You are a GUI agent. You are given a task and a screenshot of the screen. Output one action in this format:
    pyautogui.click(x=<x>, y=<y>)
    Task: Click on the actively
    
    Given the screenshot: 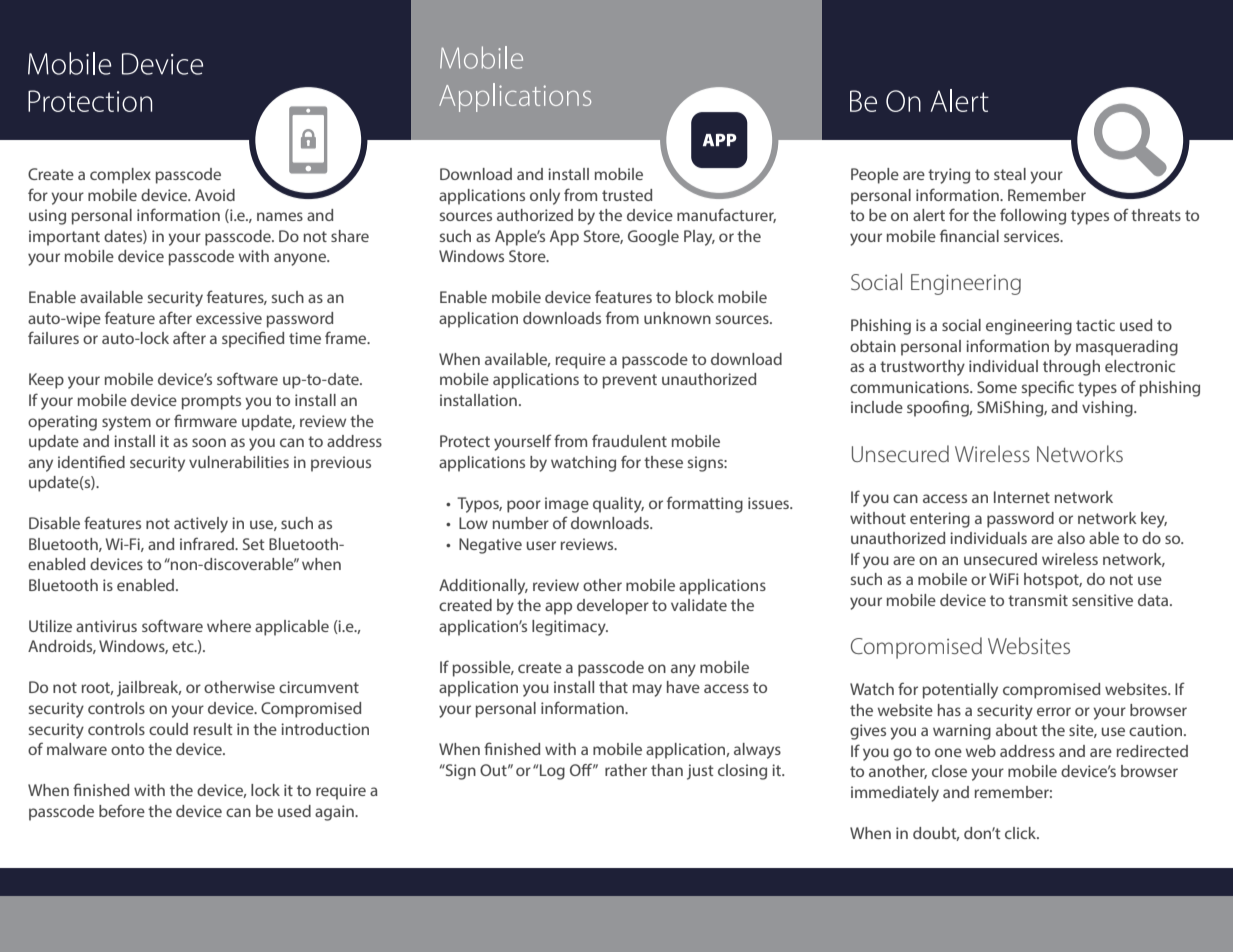 What is the action you would take?
    pyautogui.click(x=201, y=525)
